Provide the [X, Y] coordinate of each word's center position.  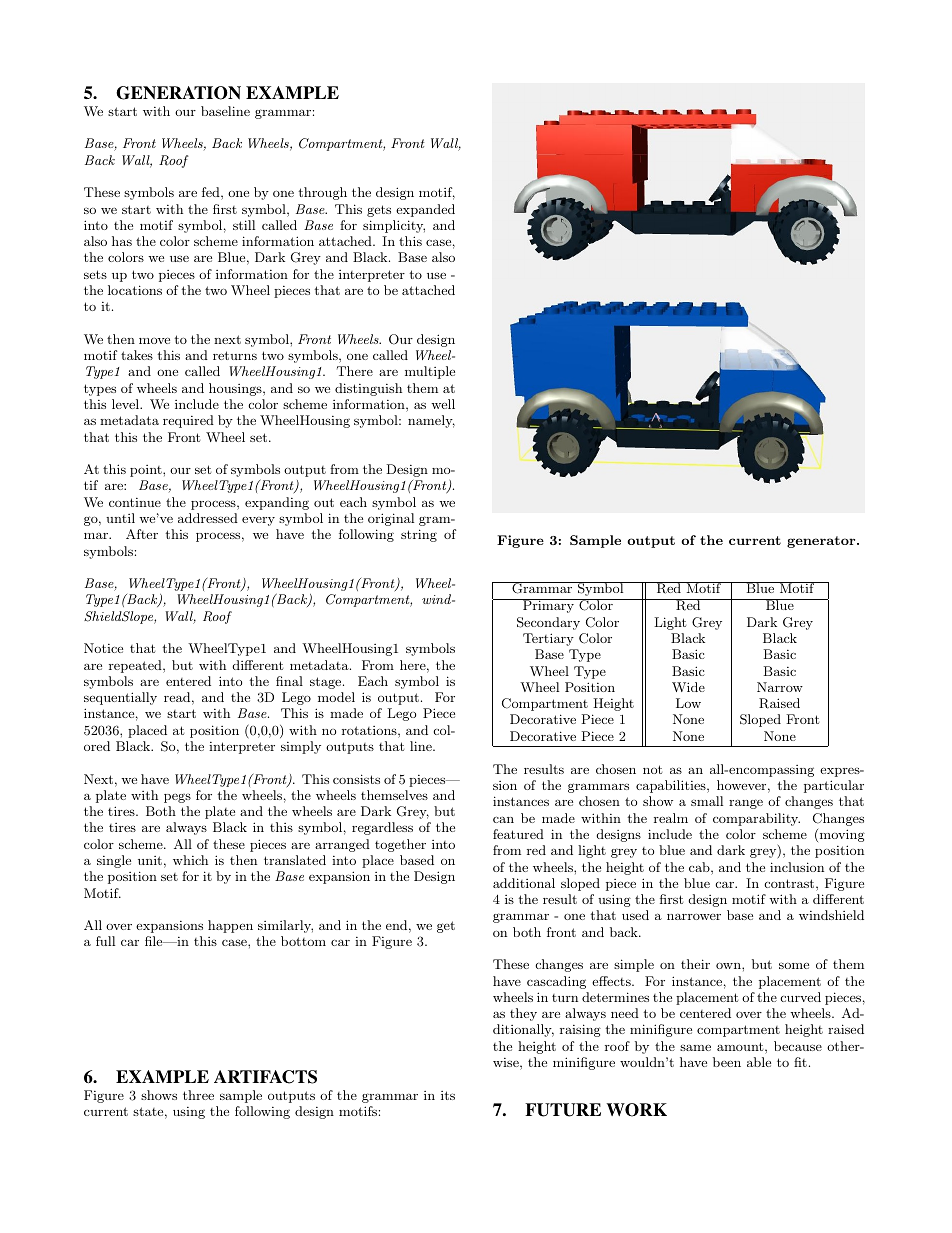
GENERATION [178, 93]
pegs [177, 798]
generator [822, 542]
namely [431, 421]
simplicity [394, 226]
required [188, 421]
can [503, 820]
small [707, 801]
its [448, 1095]
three [198, 1095]
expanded [425, 210]
